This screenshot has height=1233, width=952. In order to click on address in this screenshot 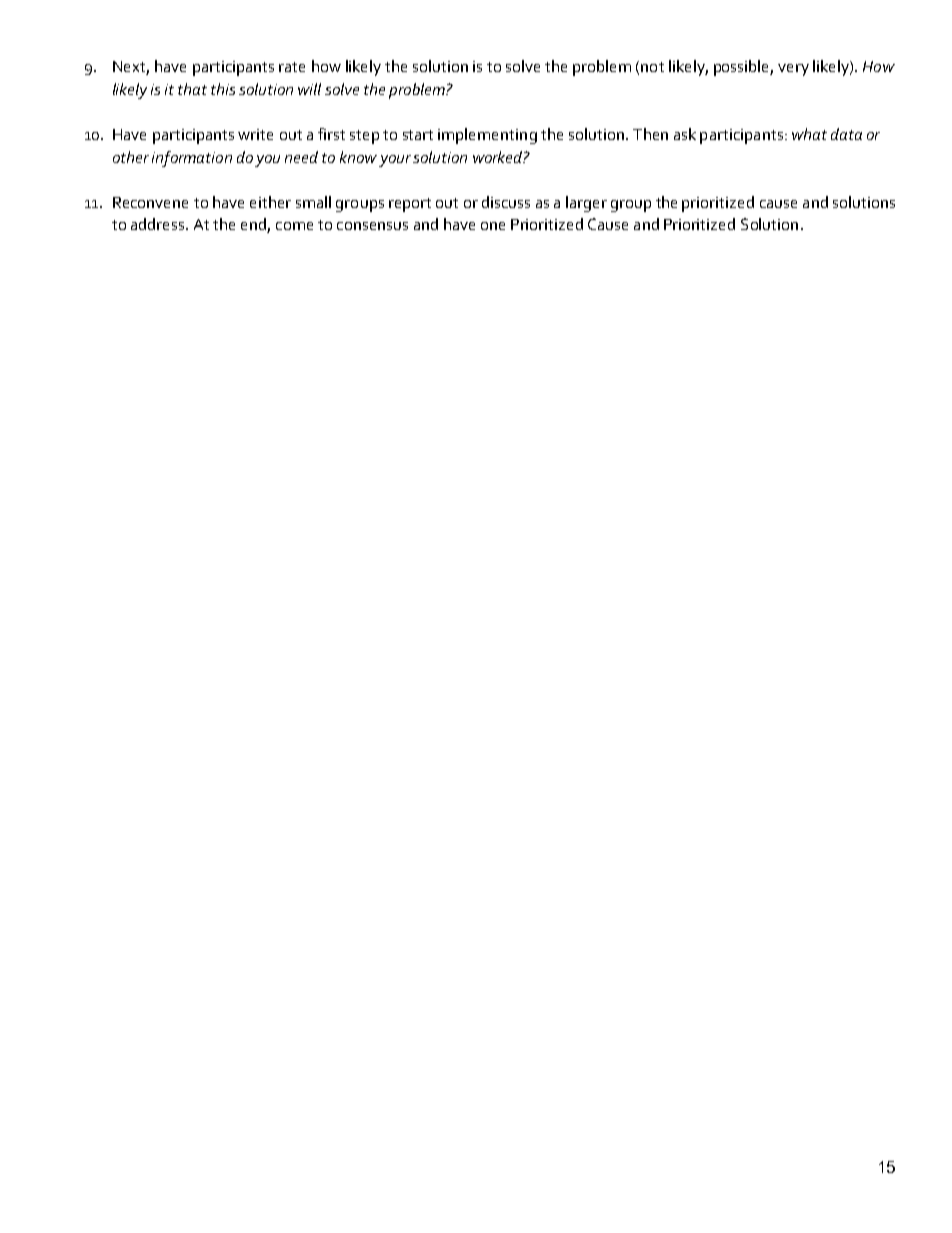, I will do `click(159, 224)`.
